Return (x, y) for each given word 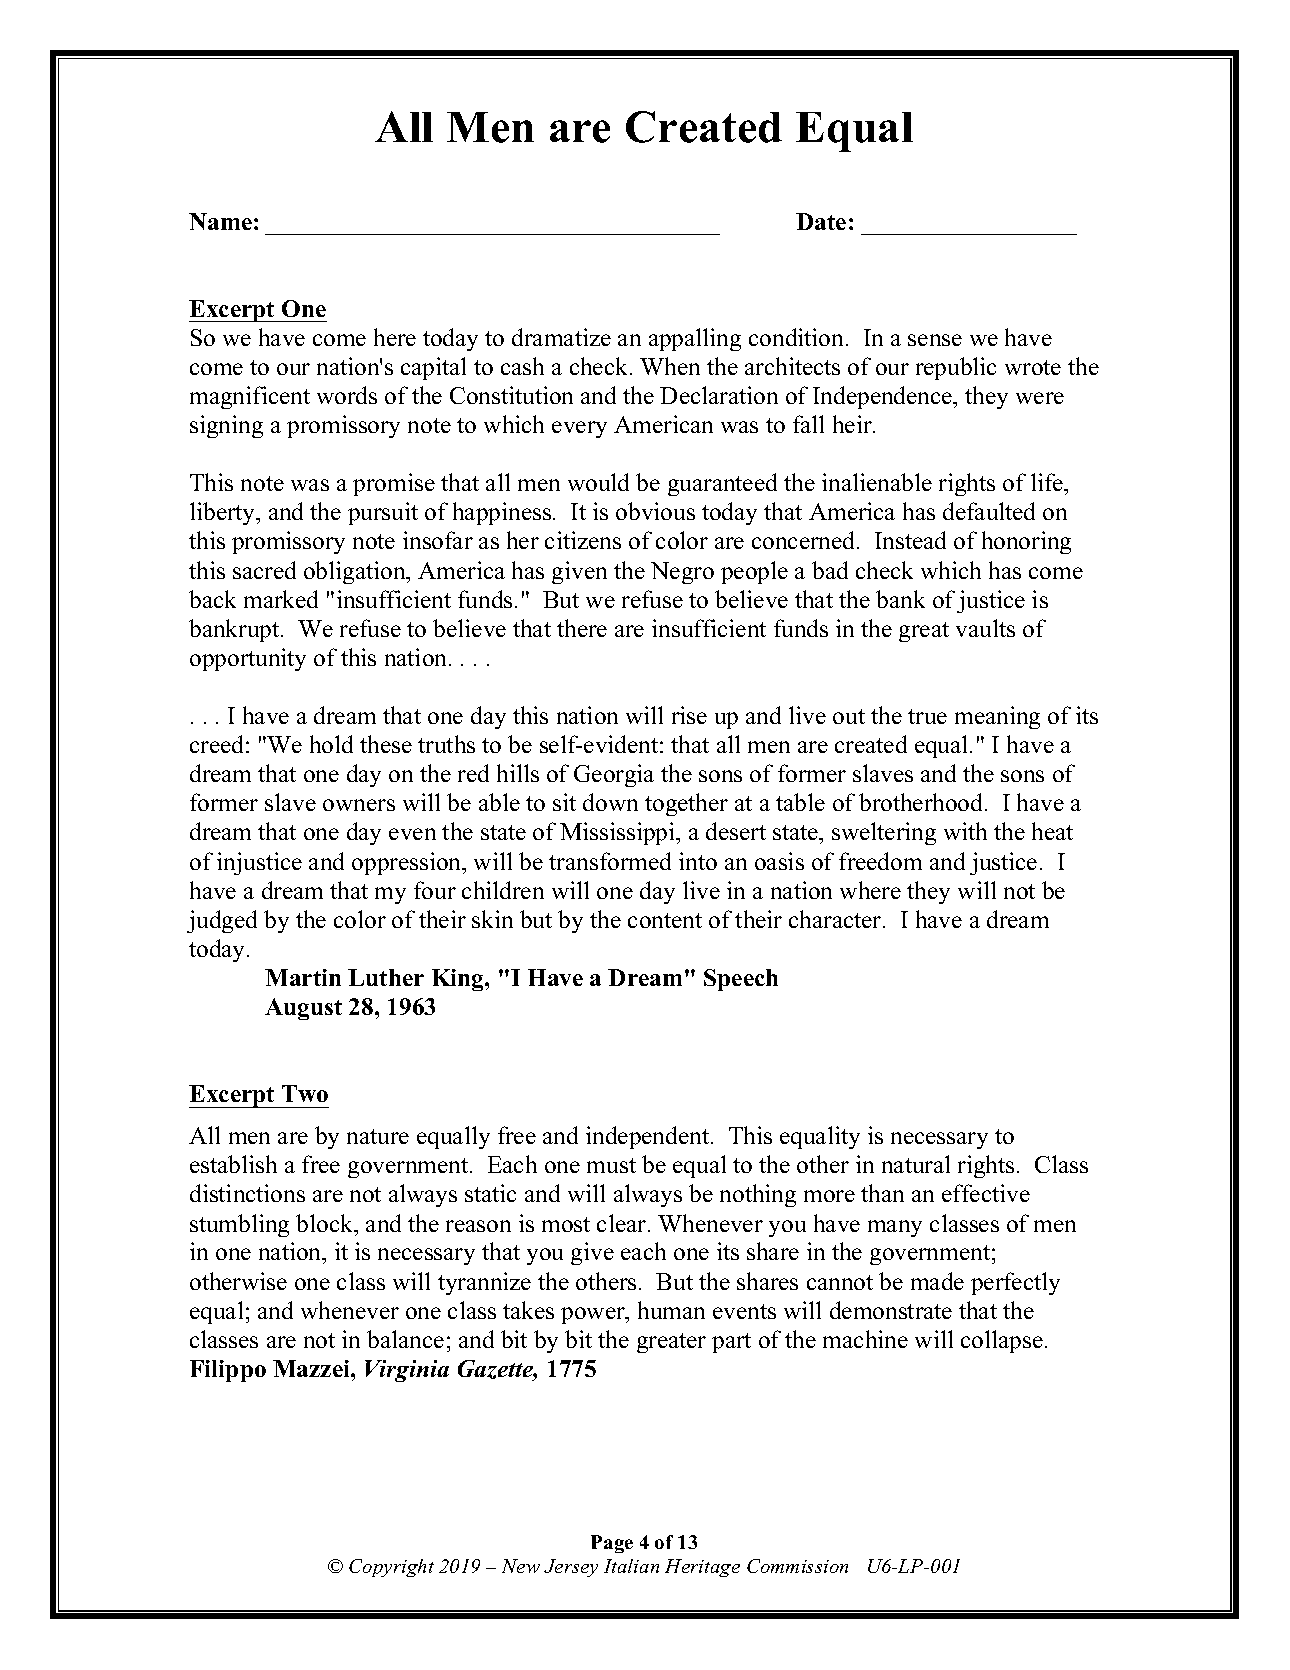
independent (649, 1137)
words (347, 395)
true (927, 716)
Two (305, 1093)
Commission (797, 1566)
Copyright (391, 1568)
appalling (695, 339)
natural (916, 1164)
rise (689, 715)
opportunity (248, 659)
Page (612, 1544)
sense (935, 340)
